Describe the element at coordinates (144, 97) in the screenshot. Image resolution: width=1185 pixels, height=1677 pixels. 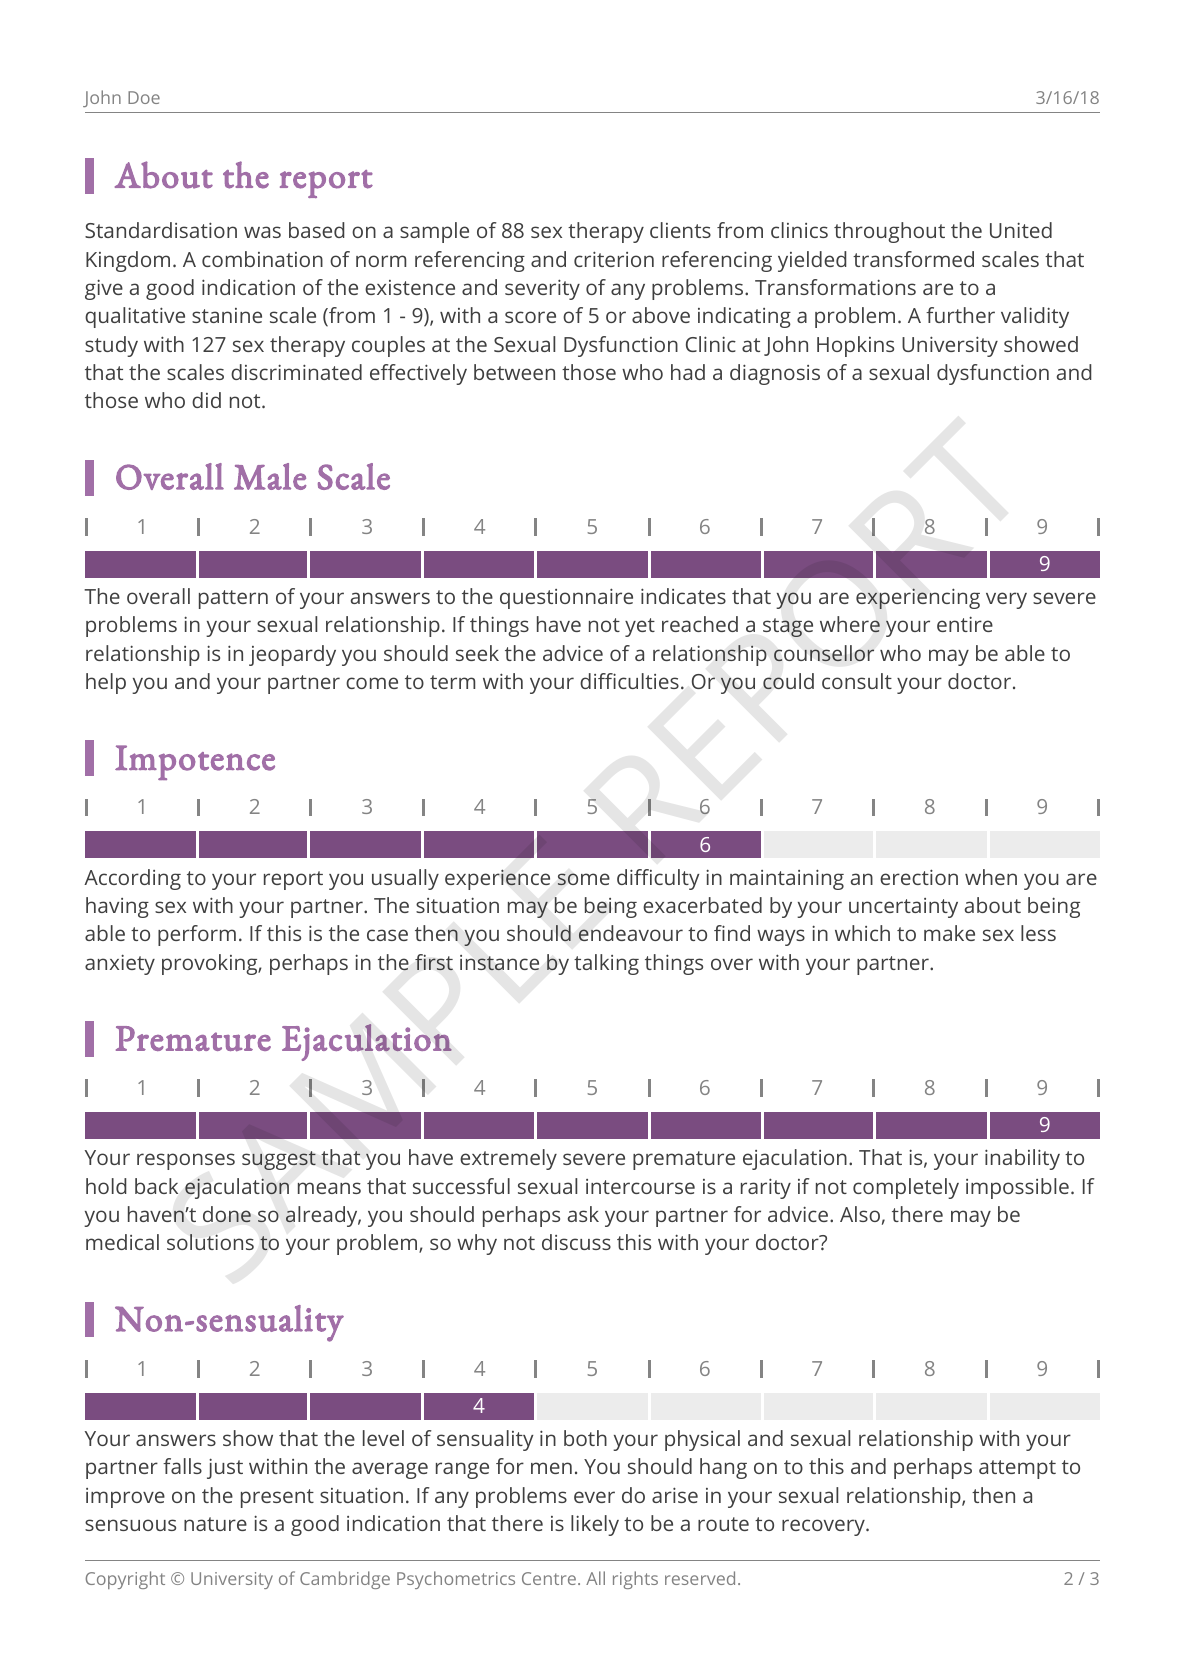
I see `Doe` at that location.
